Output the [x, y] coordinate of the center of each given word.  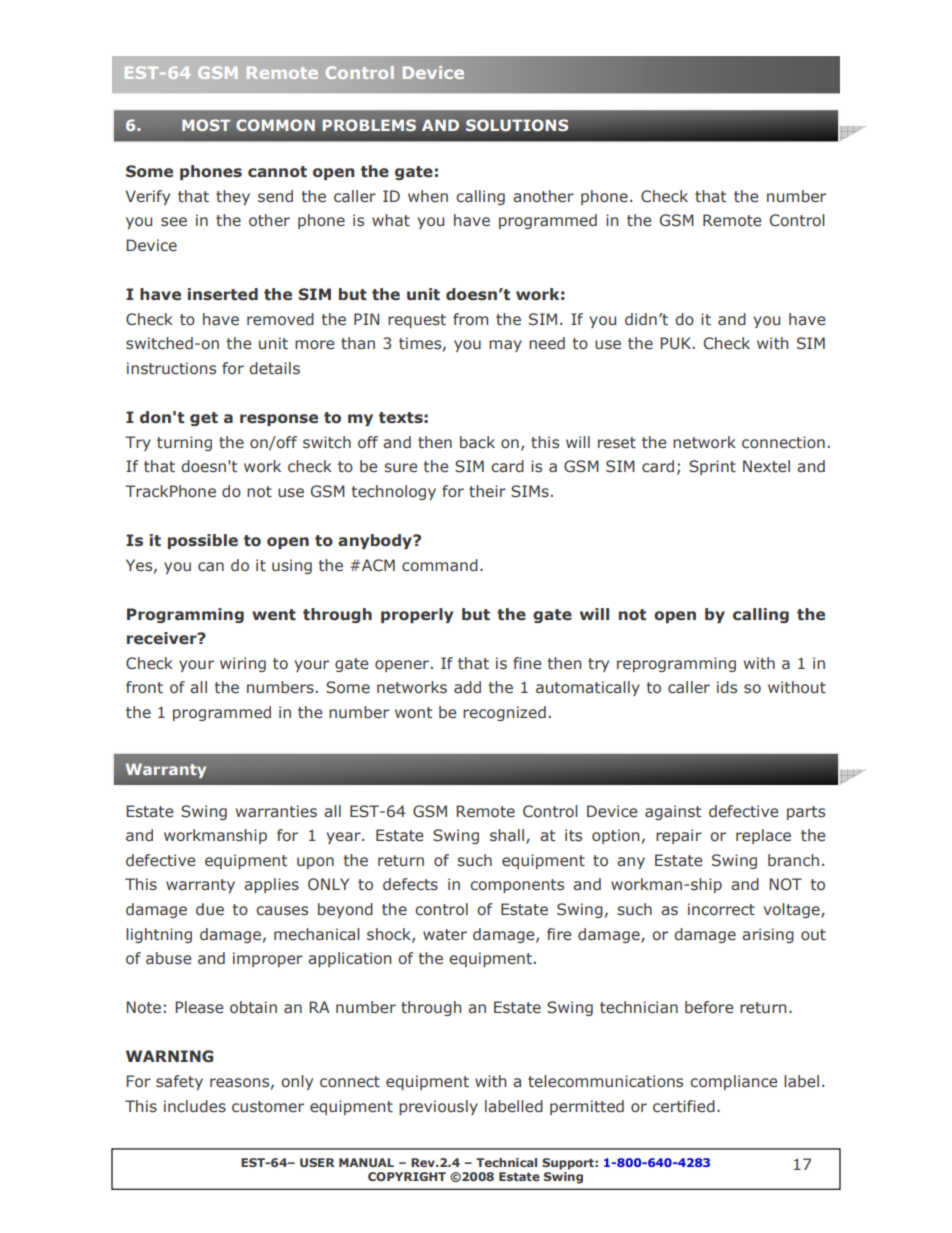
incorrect [721, 909]
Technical [506, 1162]
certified [684, 1106]
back [477, 442]
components [517, 886]
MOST [206, 125]
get [204, 419]
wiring [243, 664]
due [210, 909]
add [467, 687]
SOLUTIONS [517, 125]
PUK [675, 343]
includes [195, 1106]
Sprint [712, 467]
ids [727, 687]
